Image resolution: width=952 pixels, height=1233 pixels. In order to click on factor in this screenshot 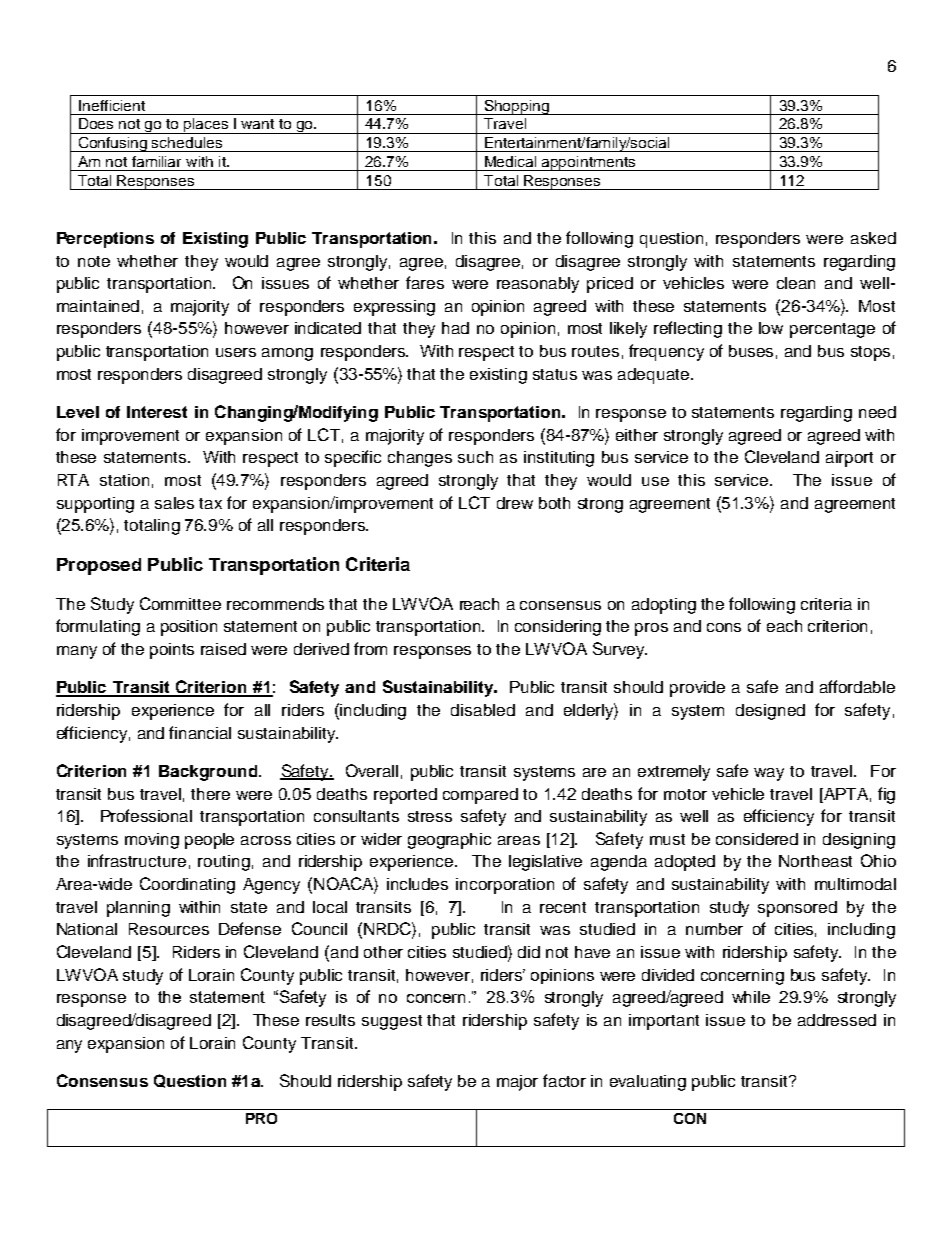, I will do `click(564, 1080)`.
